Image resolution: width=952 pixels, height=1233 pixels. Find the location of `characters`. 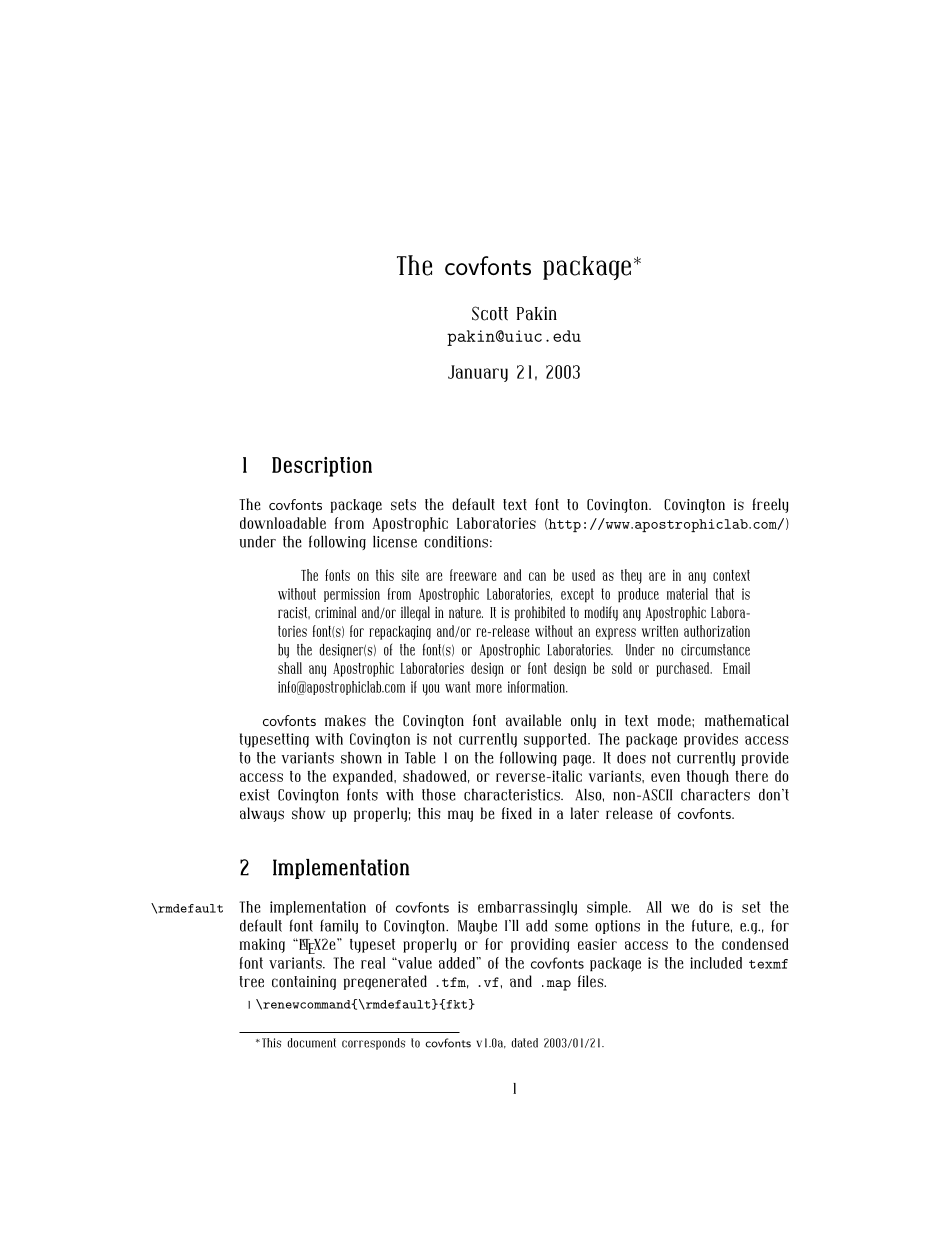

characters is located at coordinates (715, 795).
